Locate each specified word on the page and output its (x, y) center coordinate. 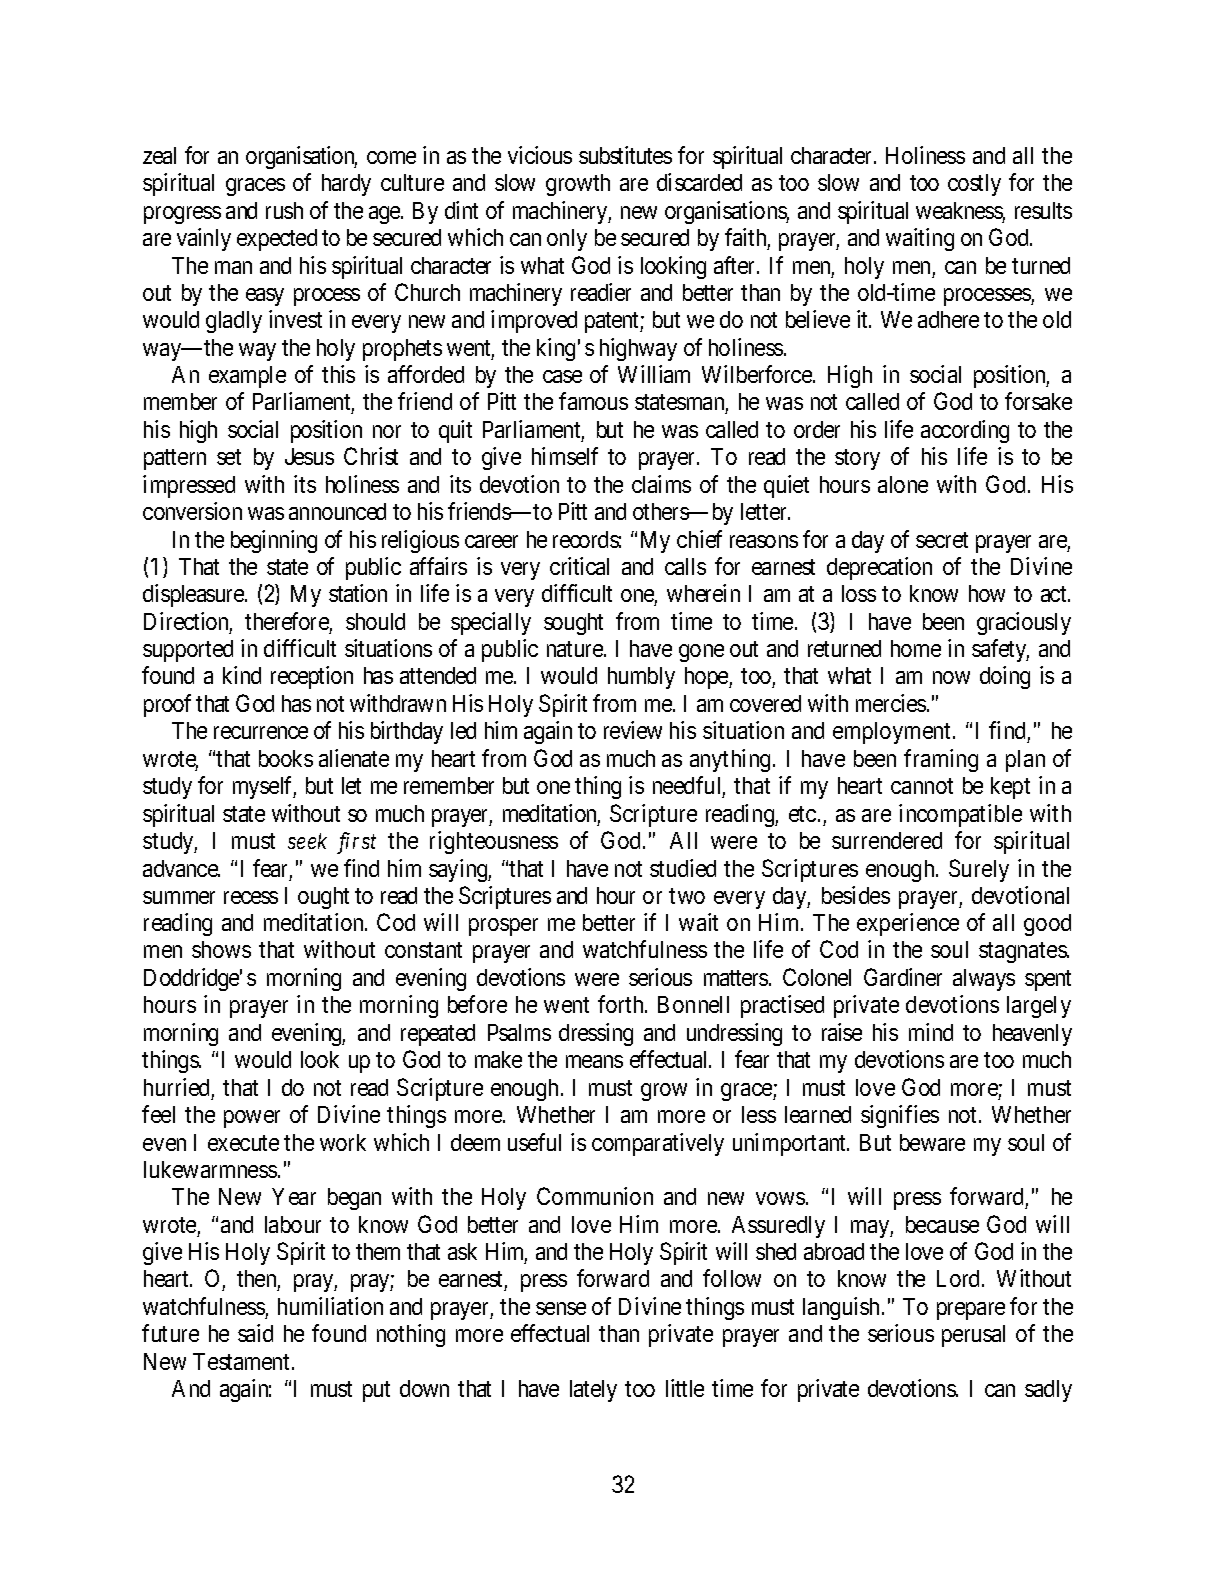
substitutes (625, 155)
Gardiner (903, 977)
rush (284, 210)
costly (974, 185)
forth (622, 1004)
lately (593, 1391)
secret (942, 540)
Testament (243, 1361)
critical (579, 566)
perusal (973, 1336)
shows (221, 949)
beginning (274, 541)
